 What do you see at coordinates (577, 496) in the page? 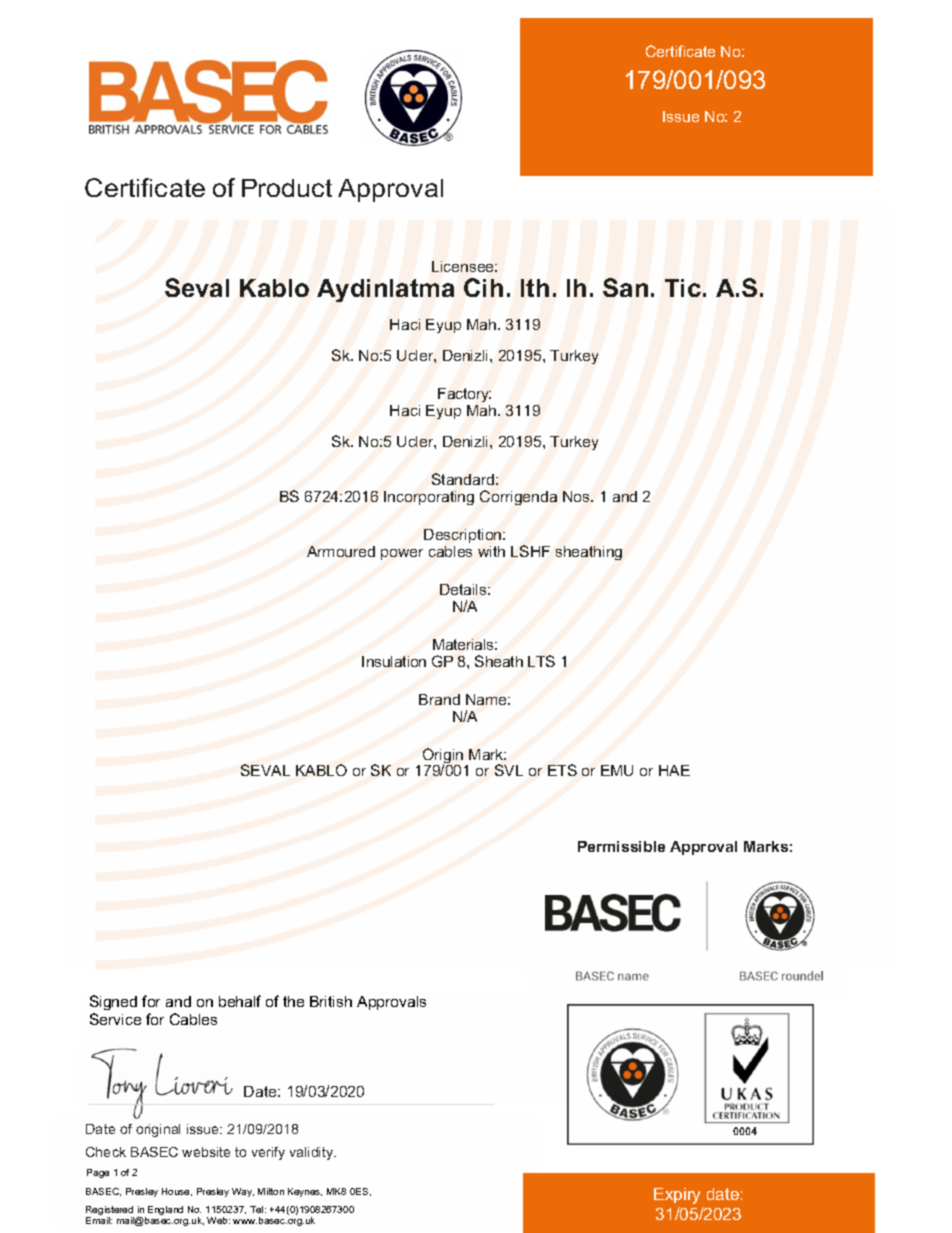
I see `Nos` at bounding box center [577, 496].
